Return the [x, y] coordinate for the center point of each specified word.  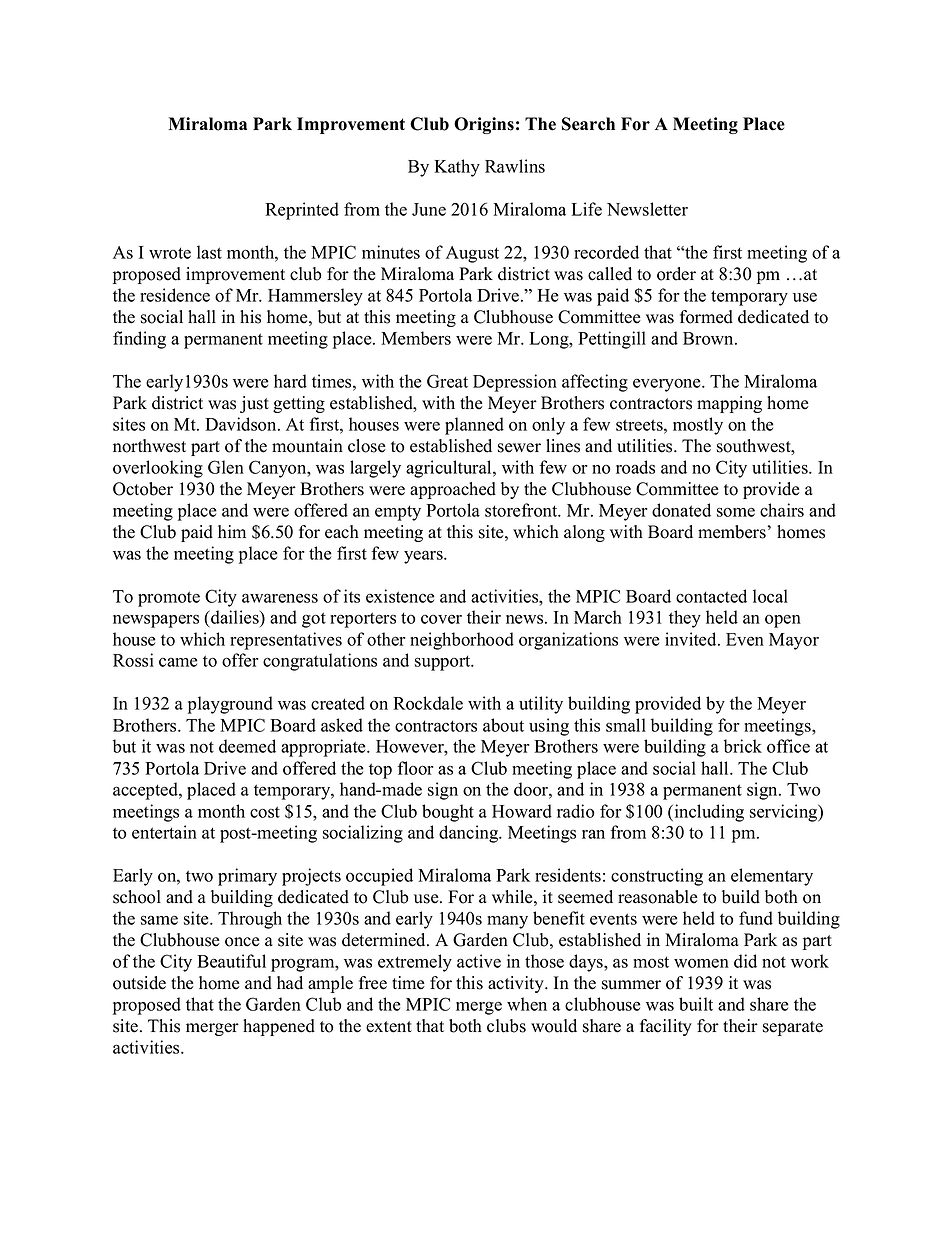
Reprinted [302, 211]
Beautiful [231, 961]
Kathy [457, 168]
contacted [711, 596]
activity [517, 984]
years [424, 557]
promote [169, 599]
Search [588, 124]
